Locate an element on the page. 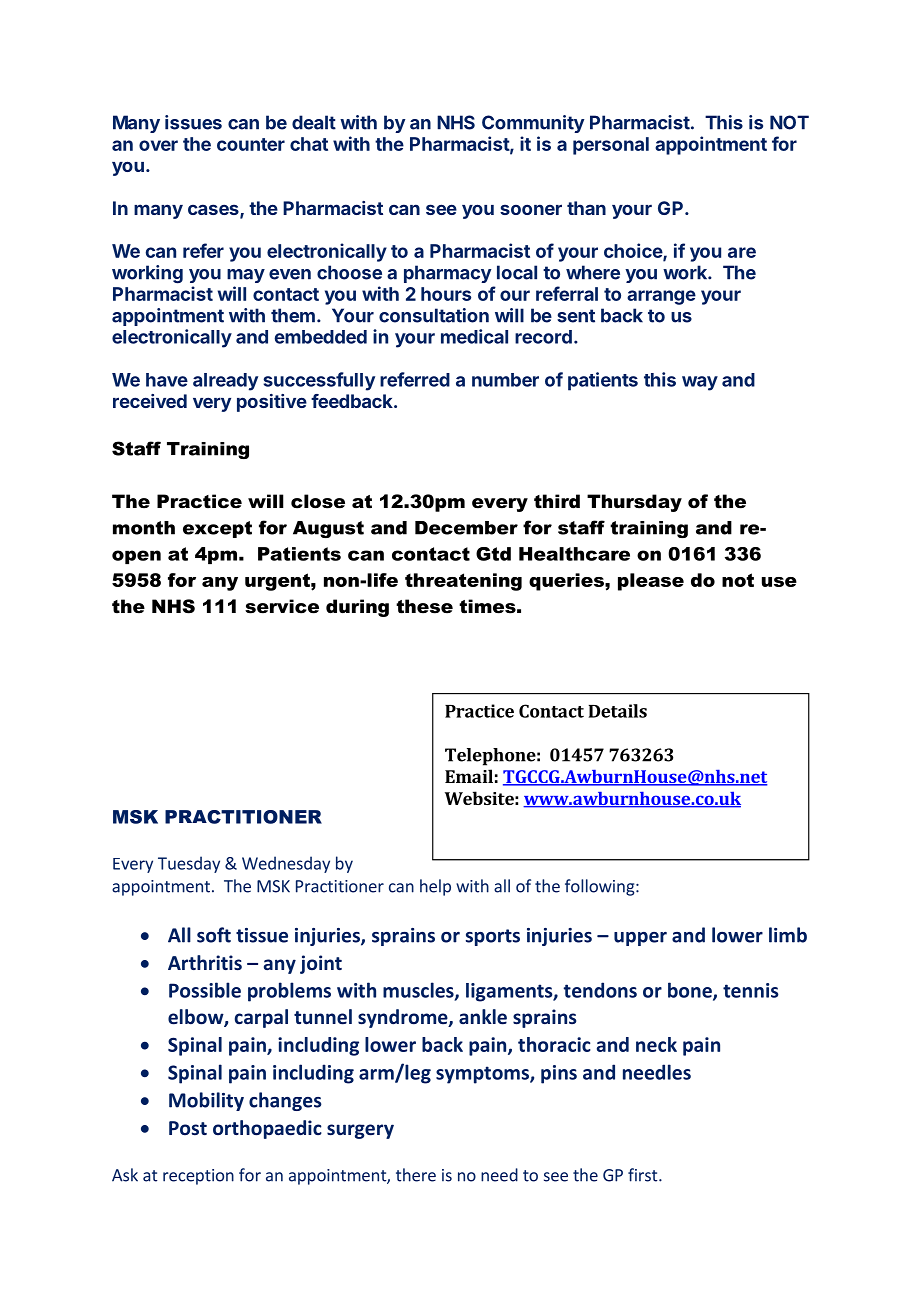 The width and height of the document is (924, 1308). Email is located at coordinates (469, 776).
